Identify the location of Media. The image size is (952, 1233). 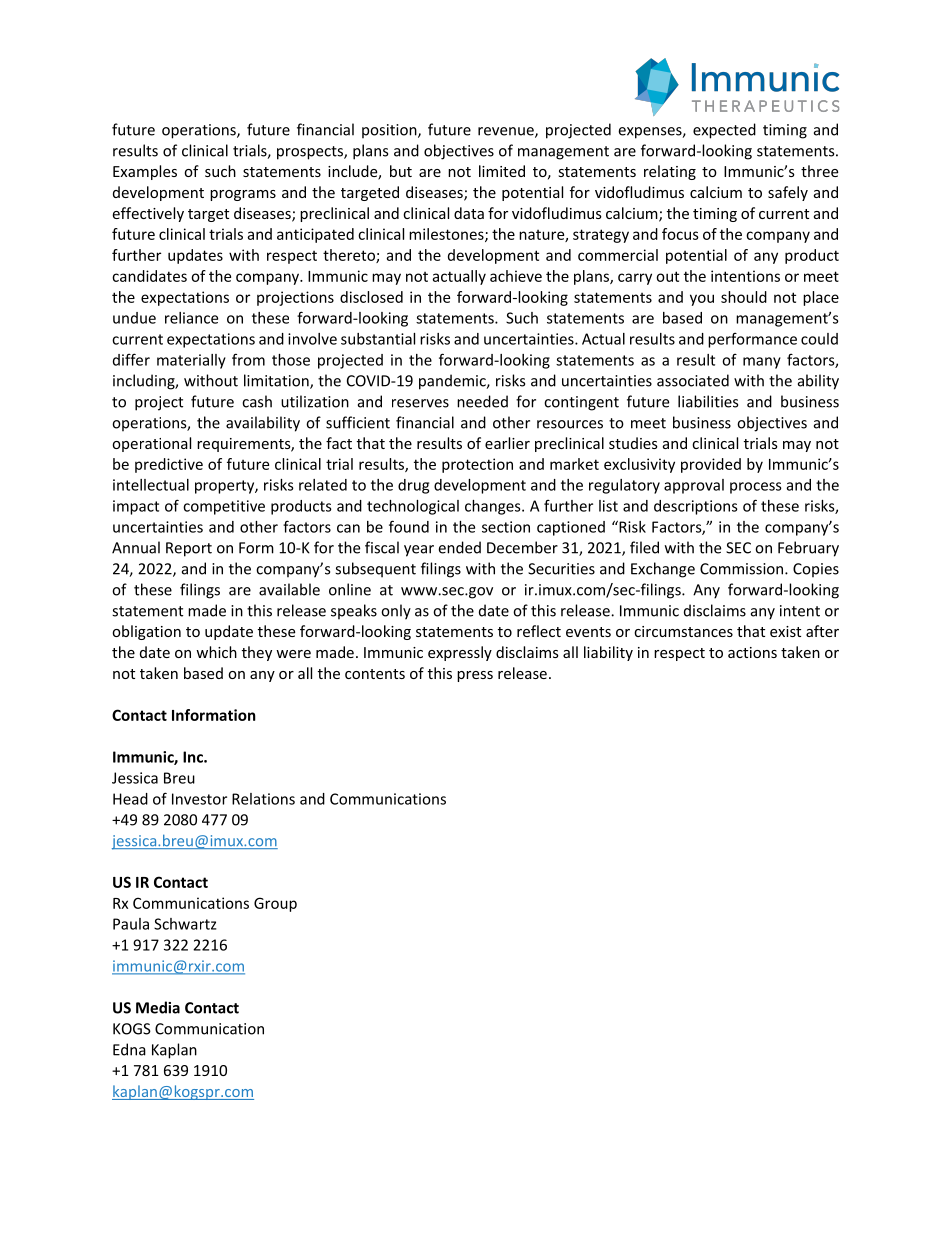
(158, 1007).
